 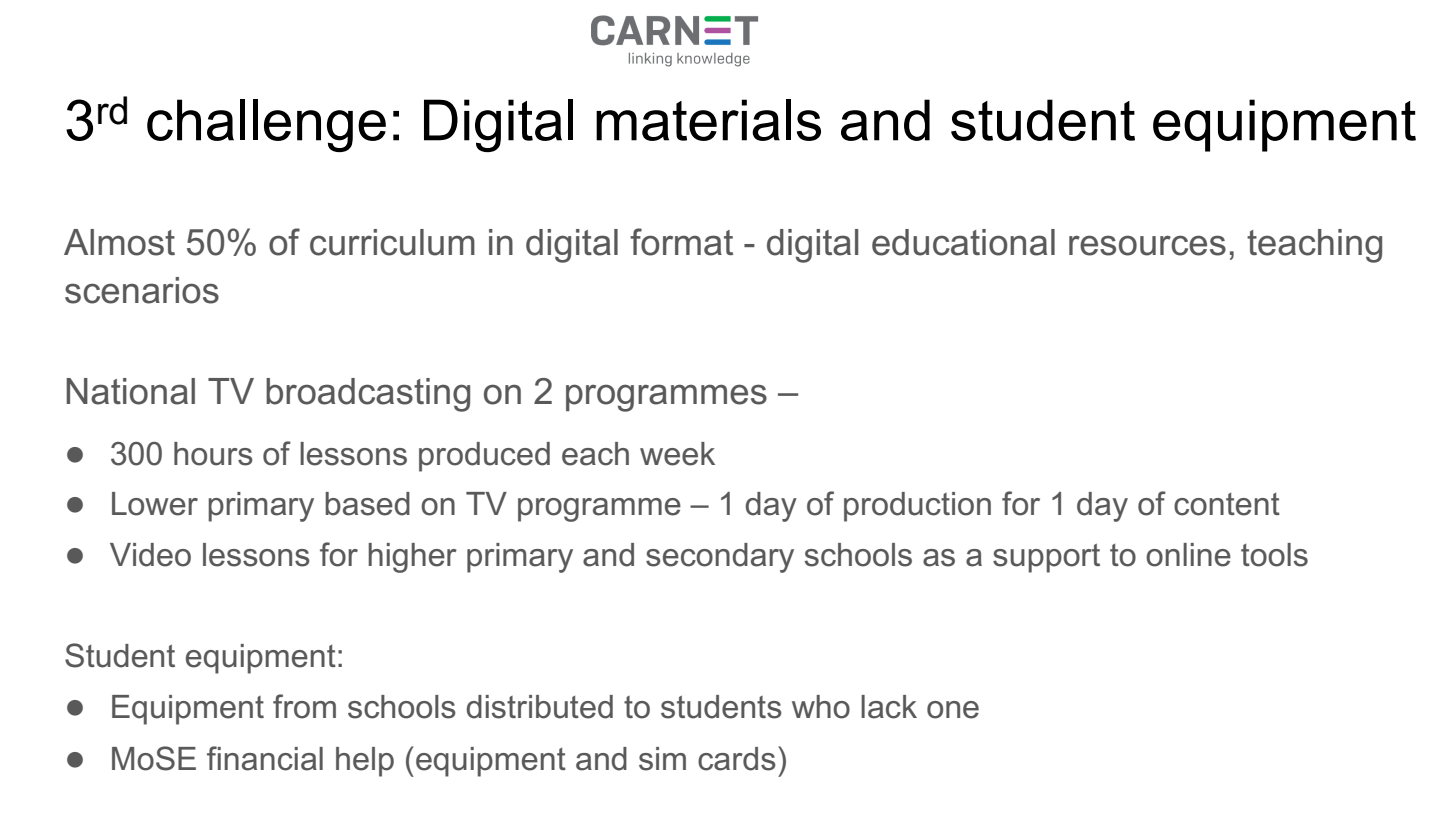 What do you see at coordinates (720, 558) in the screenshot?
I see `secondary` at bounding box center [720, 558].
